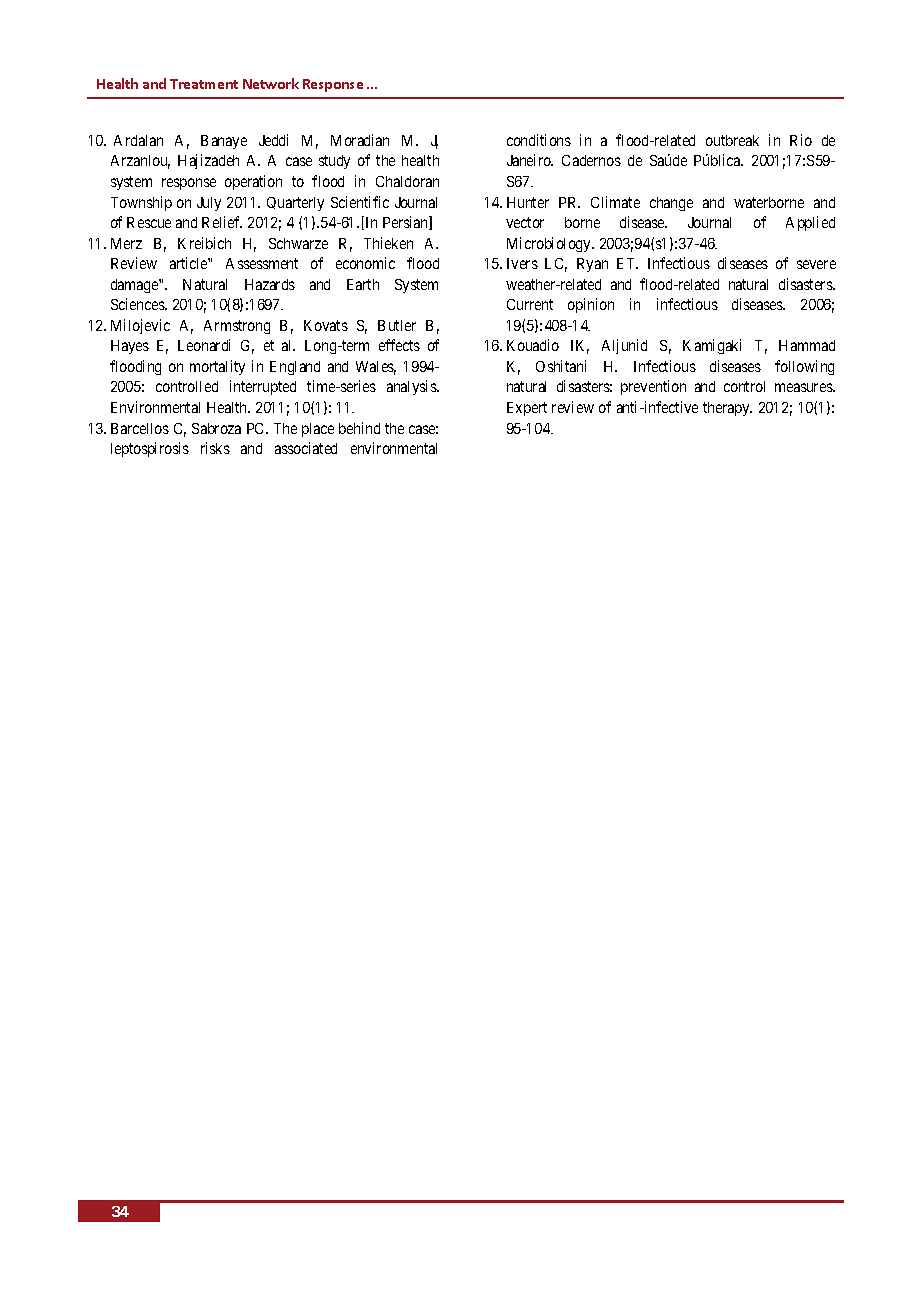 The height and width of the image is (1308, 924). I want to click on economic, so click(365, 263).
